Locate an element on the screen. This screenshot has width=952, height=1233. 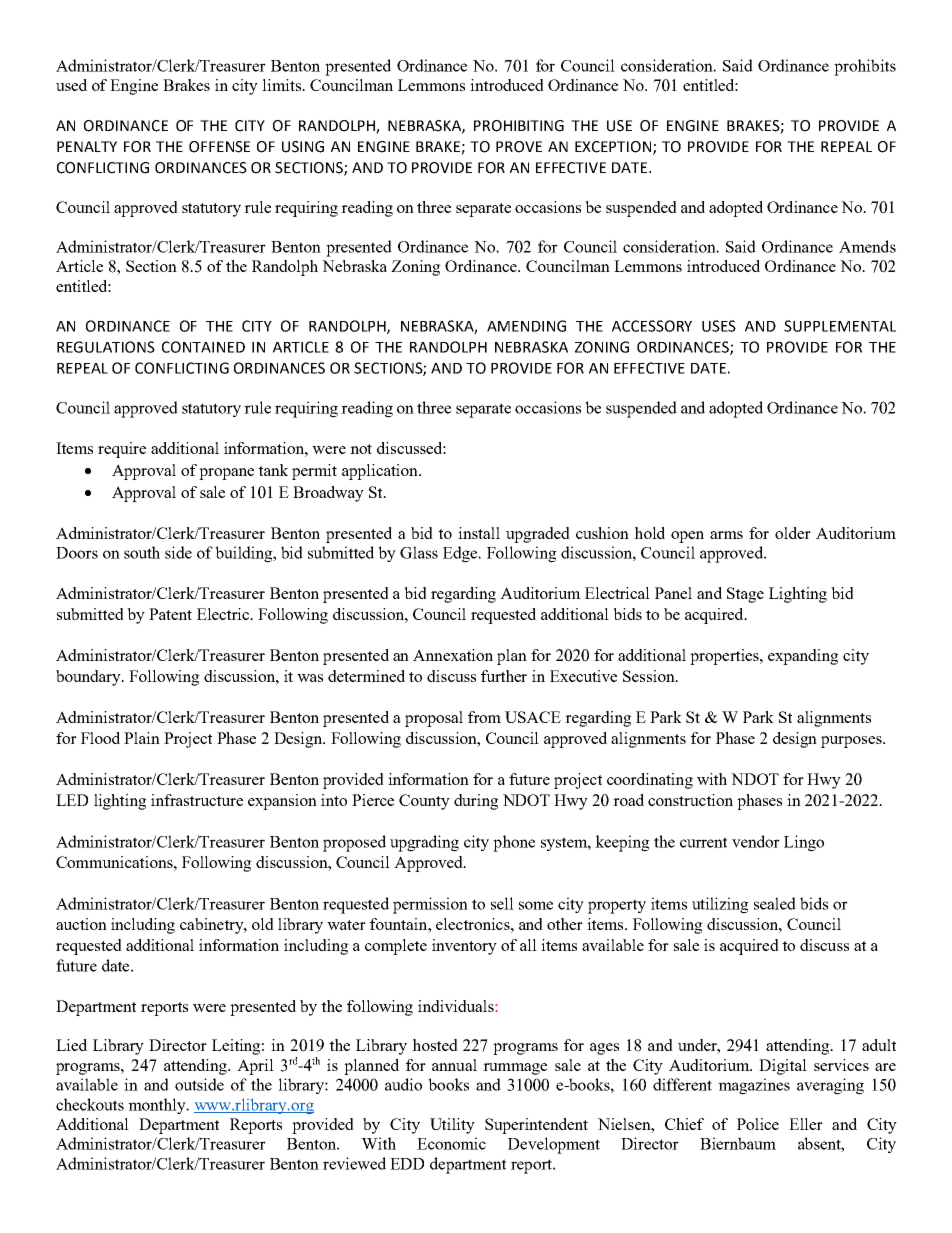
older is located at coordinates (793, 533).
